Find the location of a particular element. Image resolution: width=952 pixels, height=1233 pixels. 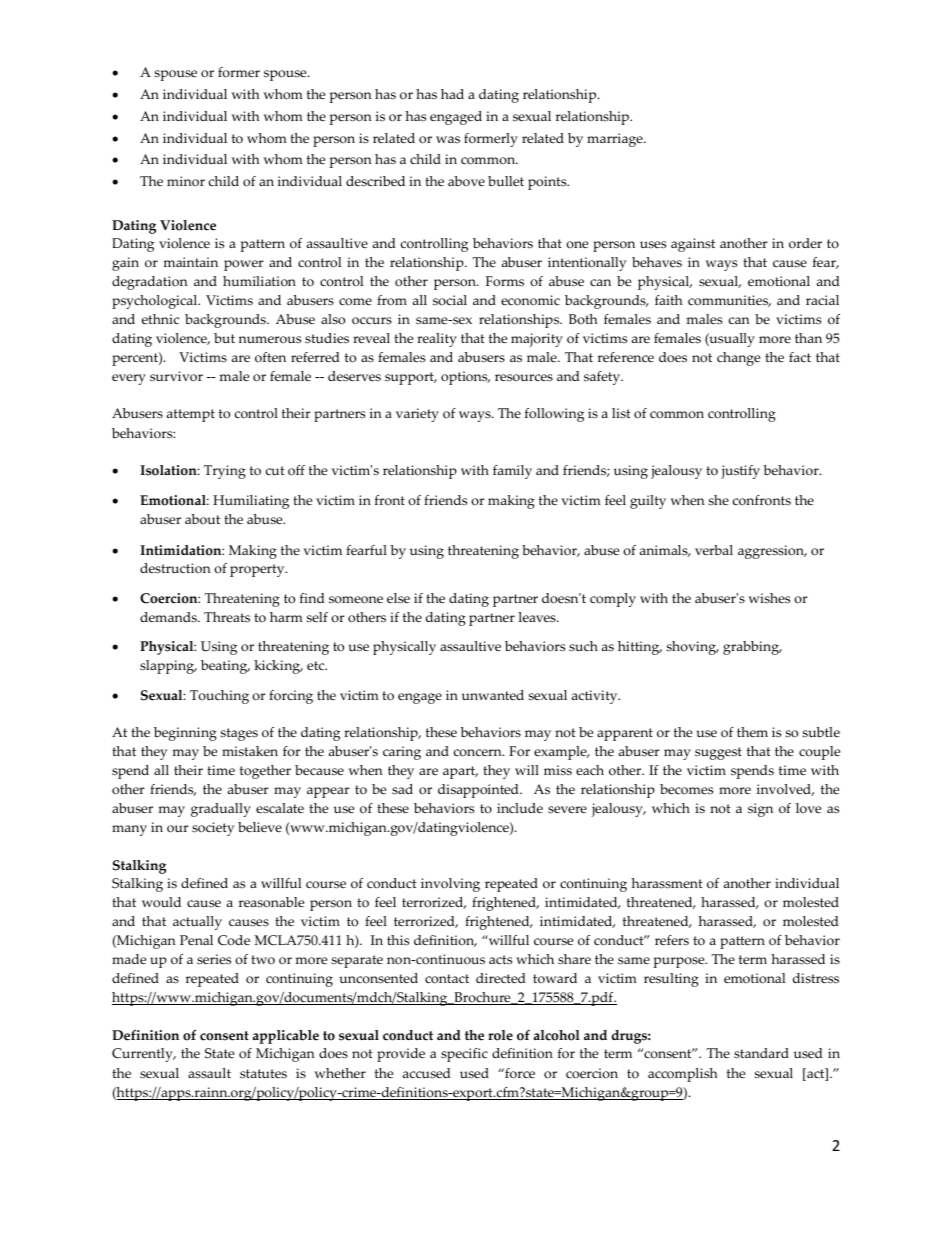

variety is located at coordinates (417, 415).
